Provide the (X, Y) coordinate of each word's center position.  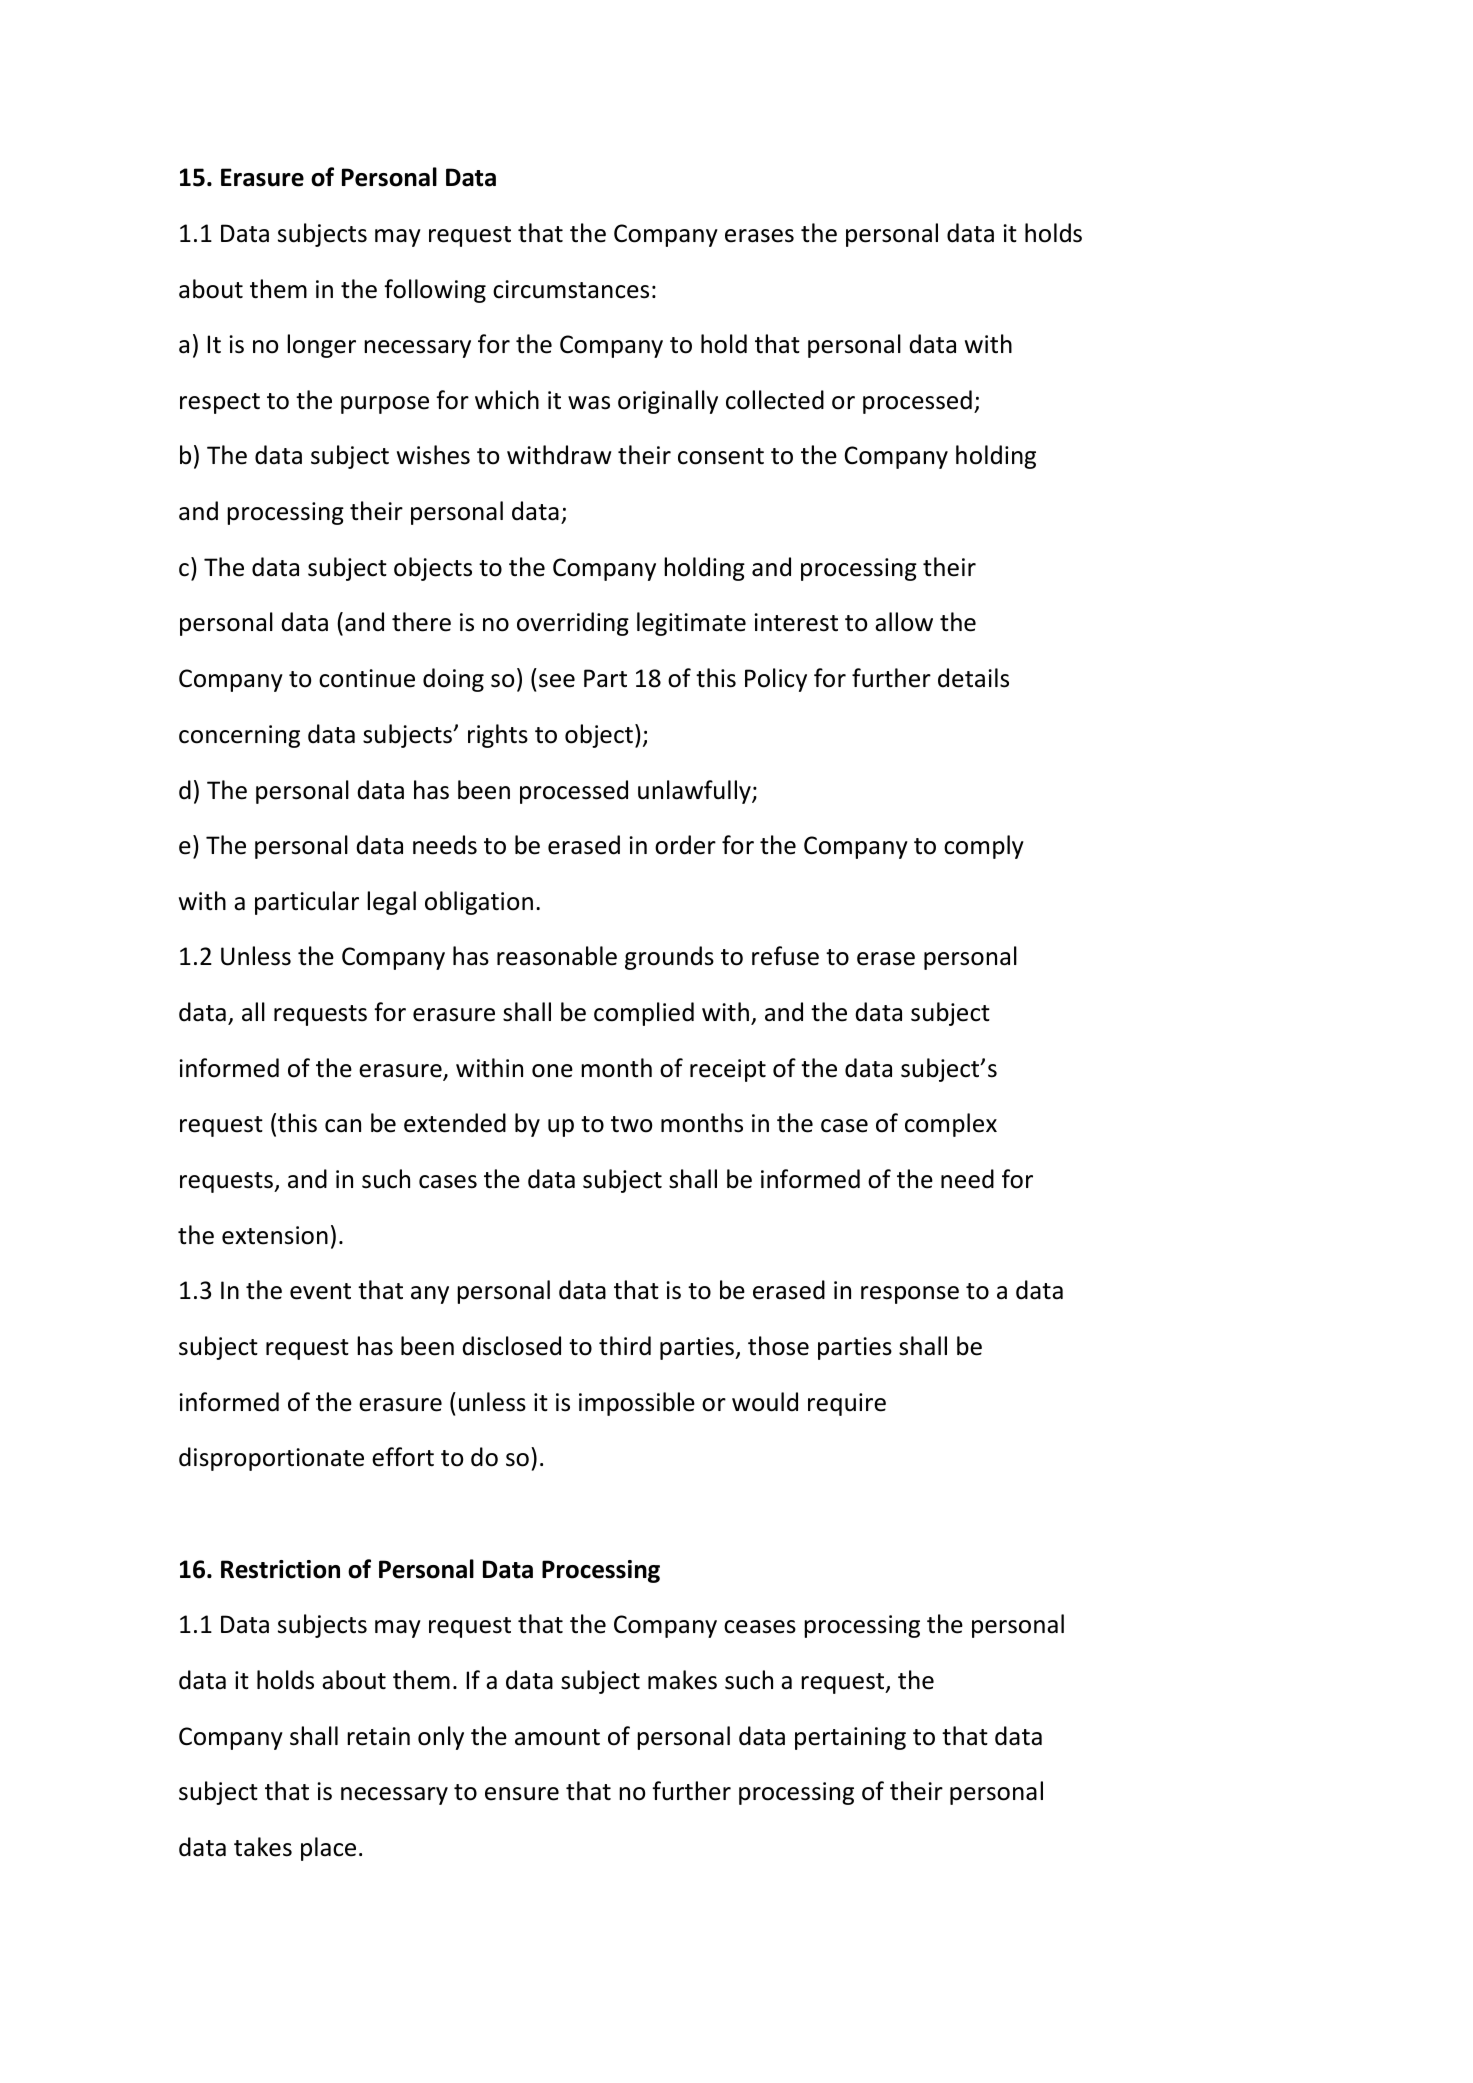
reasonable (557, 956)
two (631, 1124)
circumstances (571, 289)
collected (775, 400)
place (328, 1849)
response (910, 1295)
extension (275, 1235)
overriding (573, 624)
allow (904, 622)
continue (367, 678)
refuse (785, 956)
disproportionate (271, 1459)
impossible (637, 1404)
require (847, 1404)
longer (321, 346)
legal (391, 903)
